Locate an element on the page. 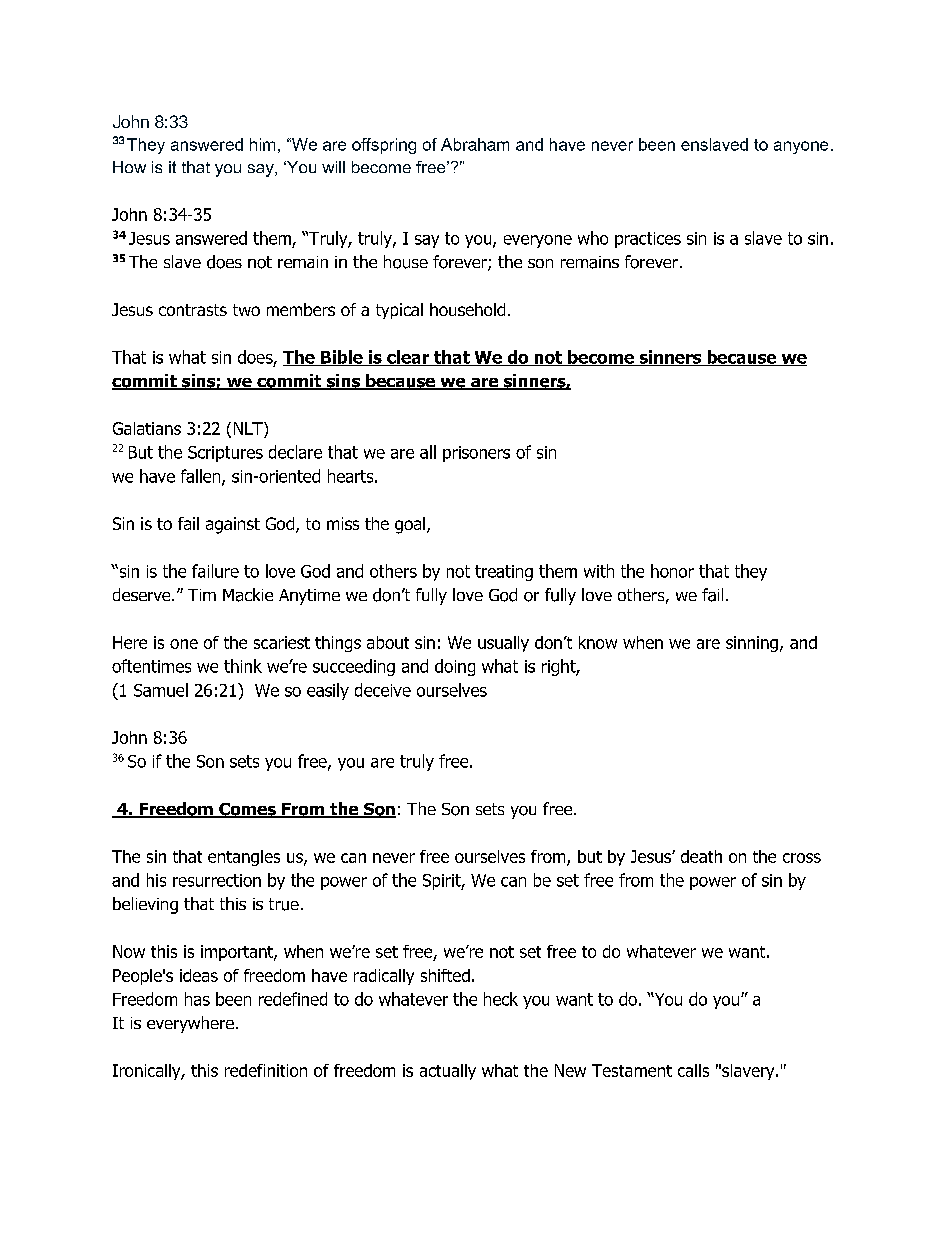  him is located at coordinates (262, 144).
